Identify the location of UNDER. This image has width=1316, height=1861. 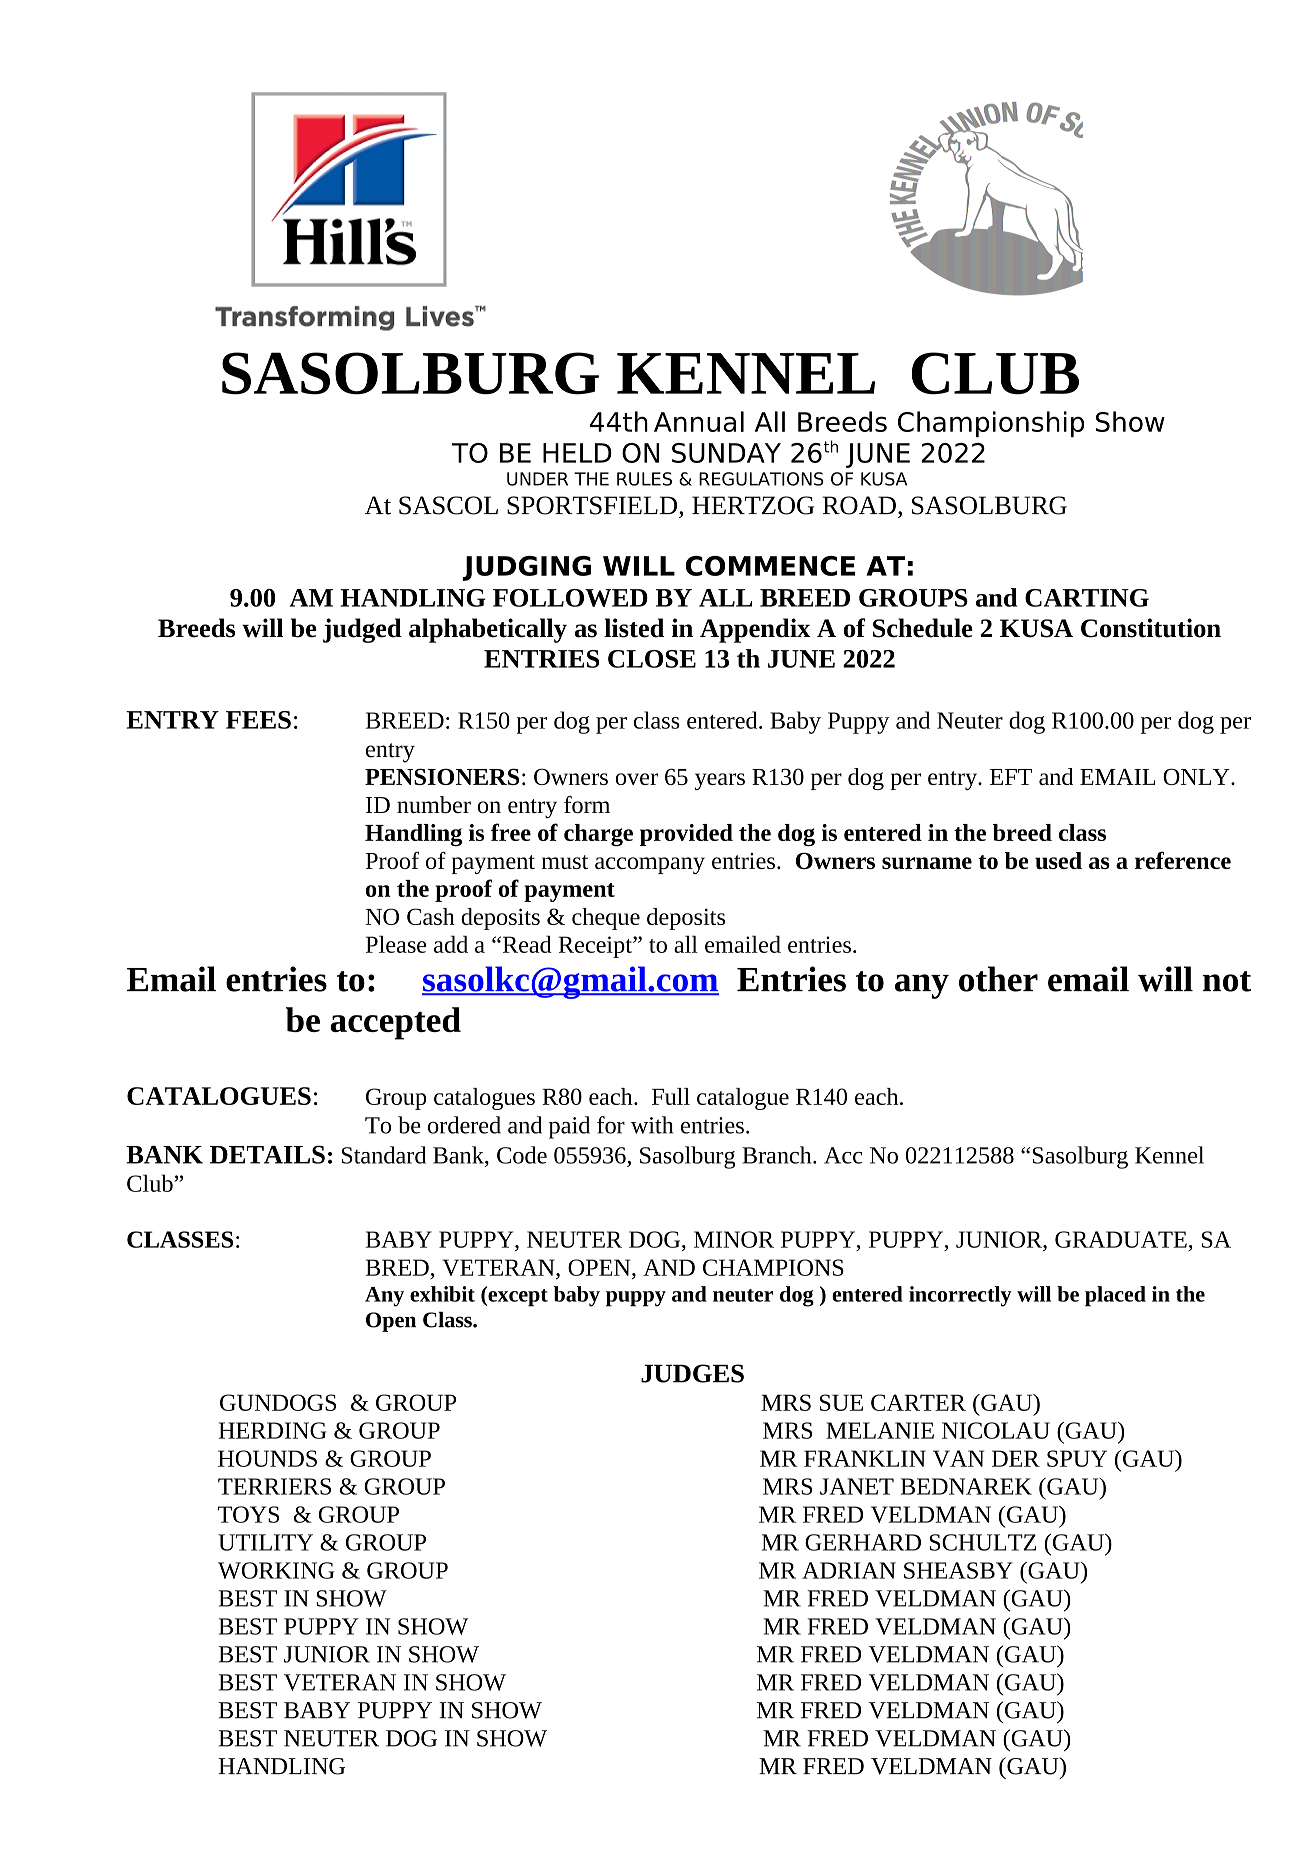
(537, 479).
